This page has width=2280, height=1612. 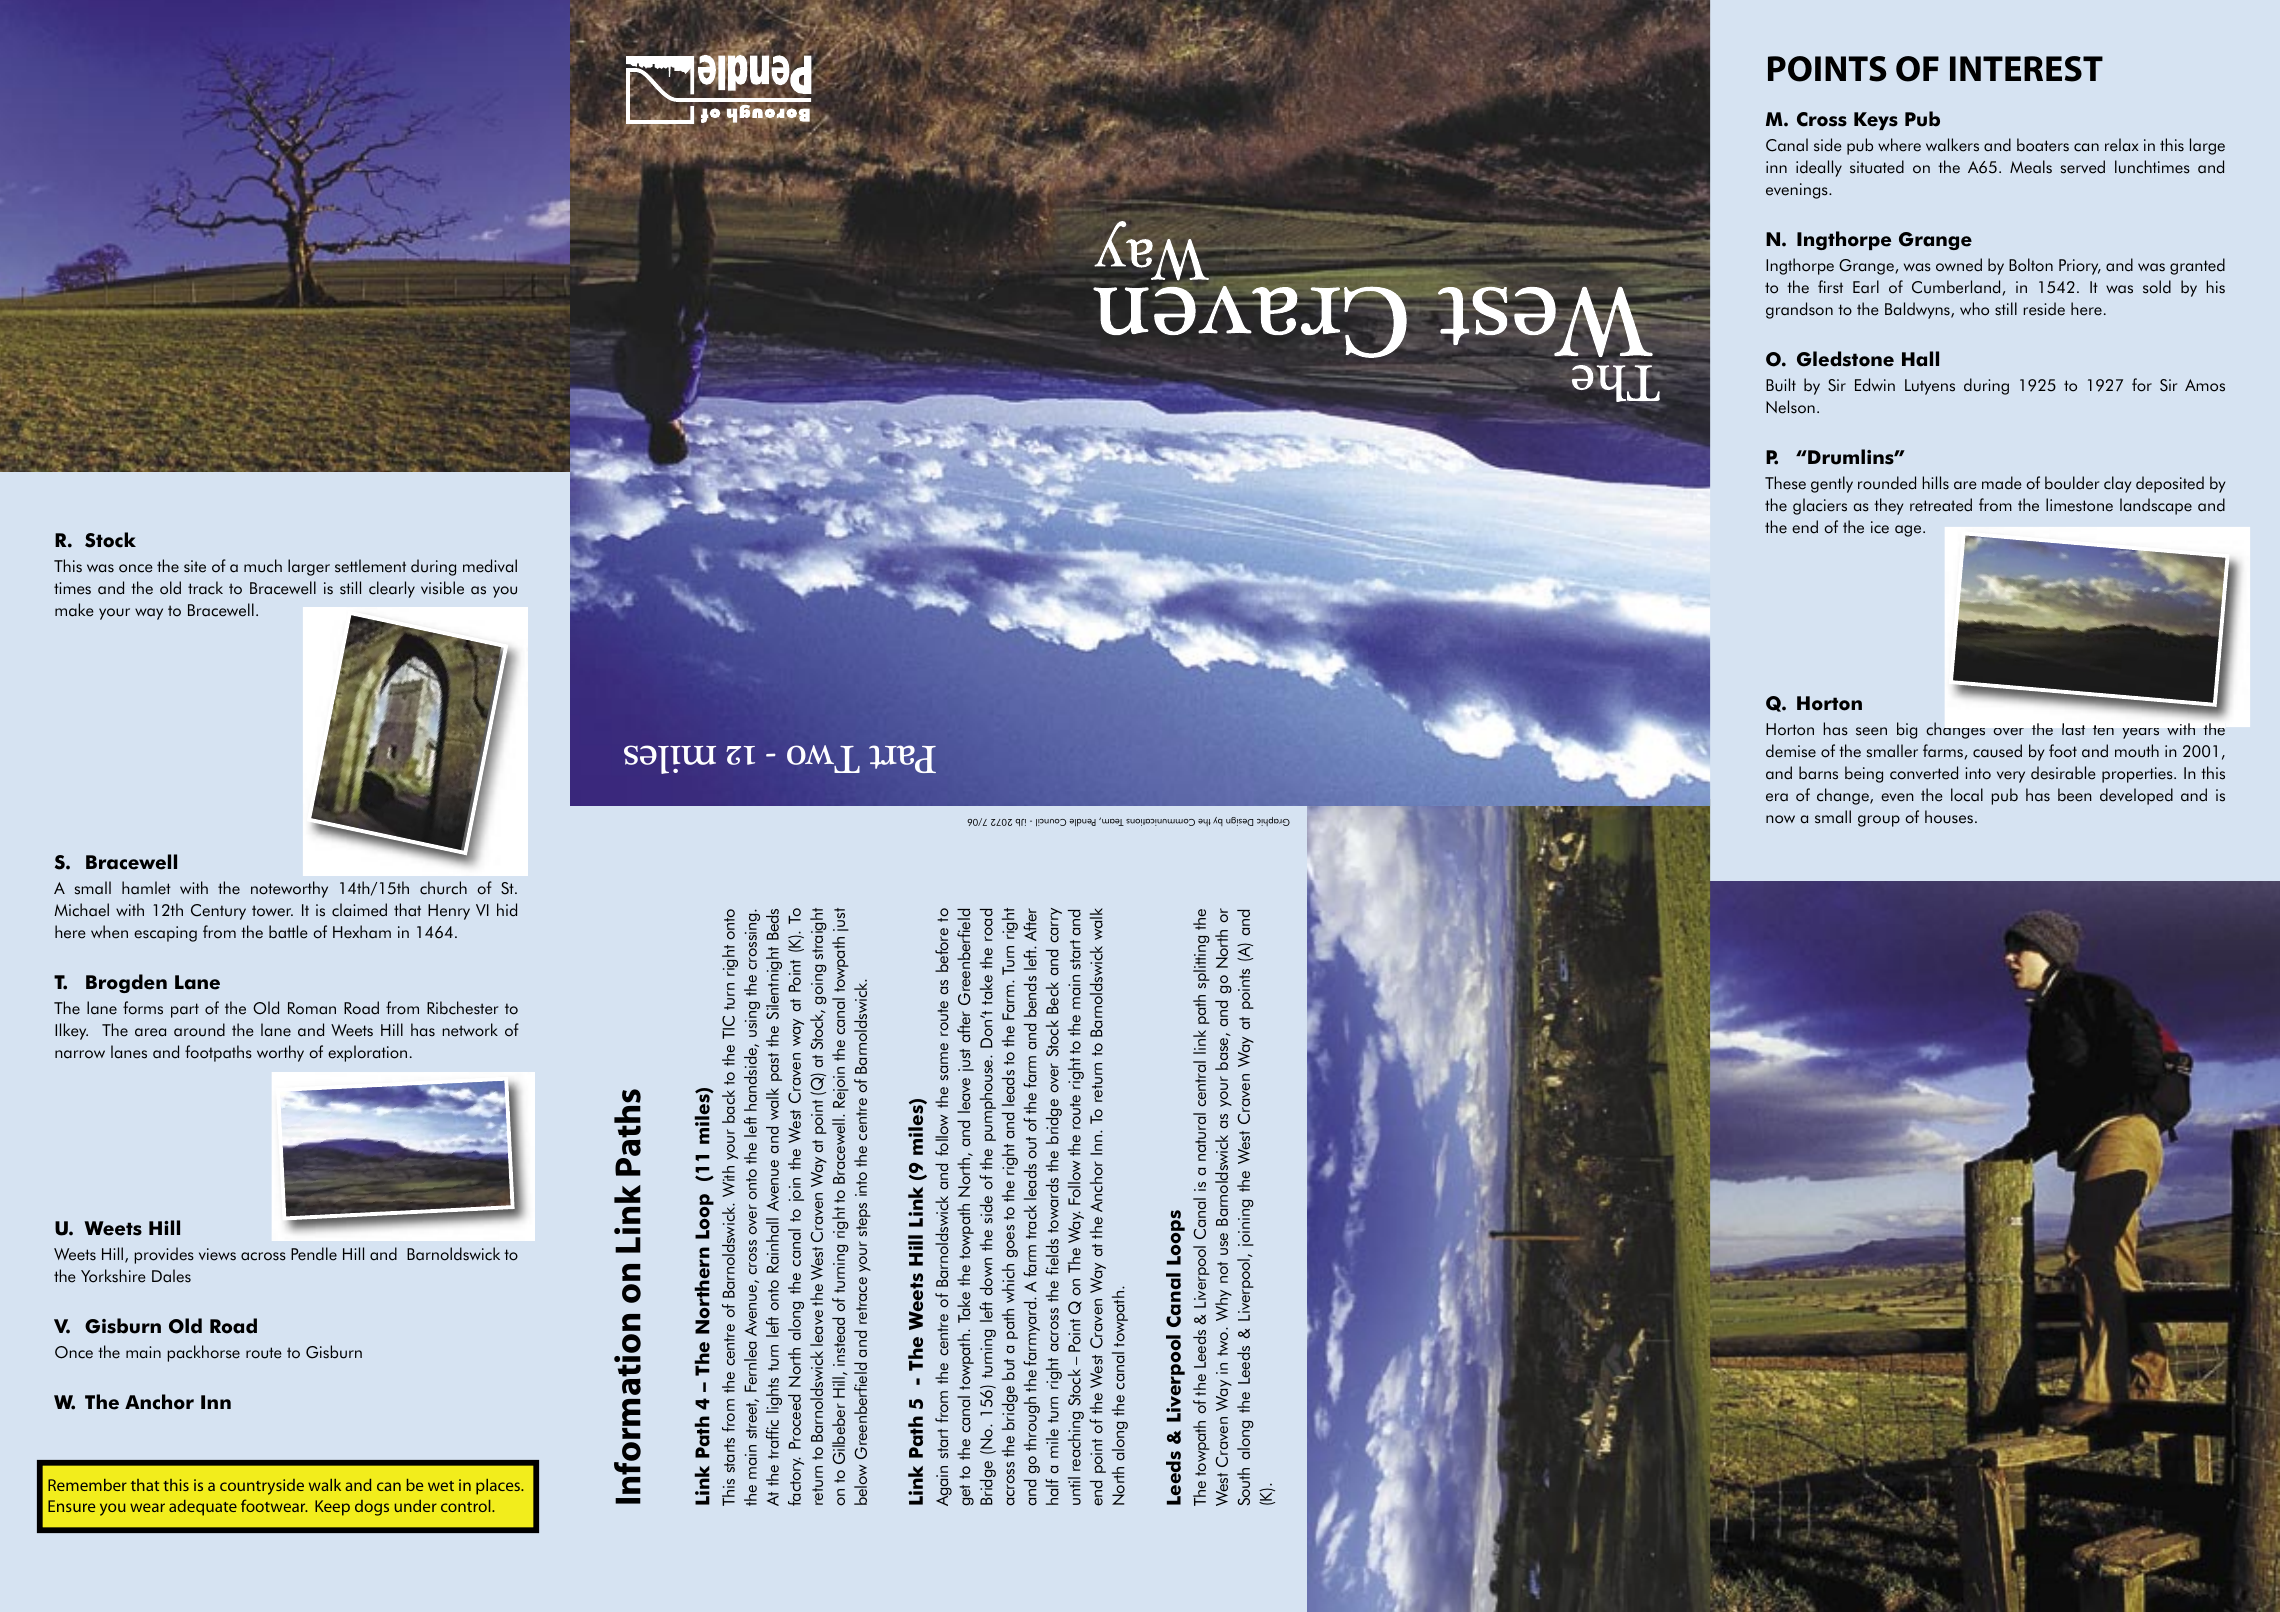 What do you see at coordinates (1791, 751) in the page?
I see `demise` at bounding box center [1791, 751].
